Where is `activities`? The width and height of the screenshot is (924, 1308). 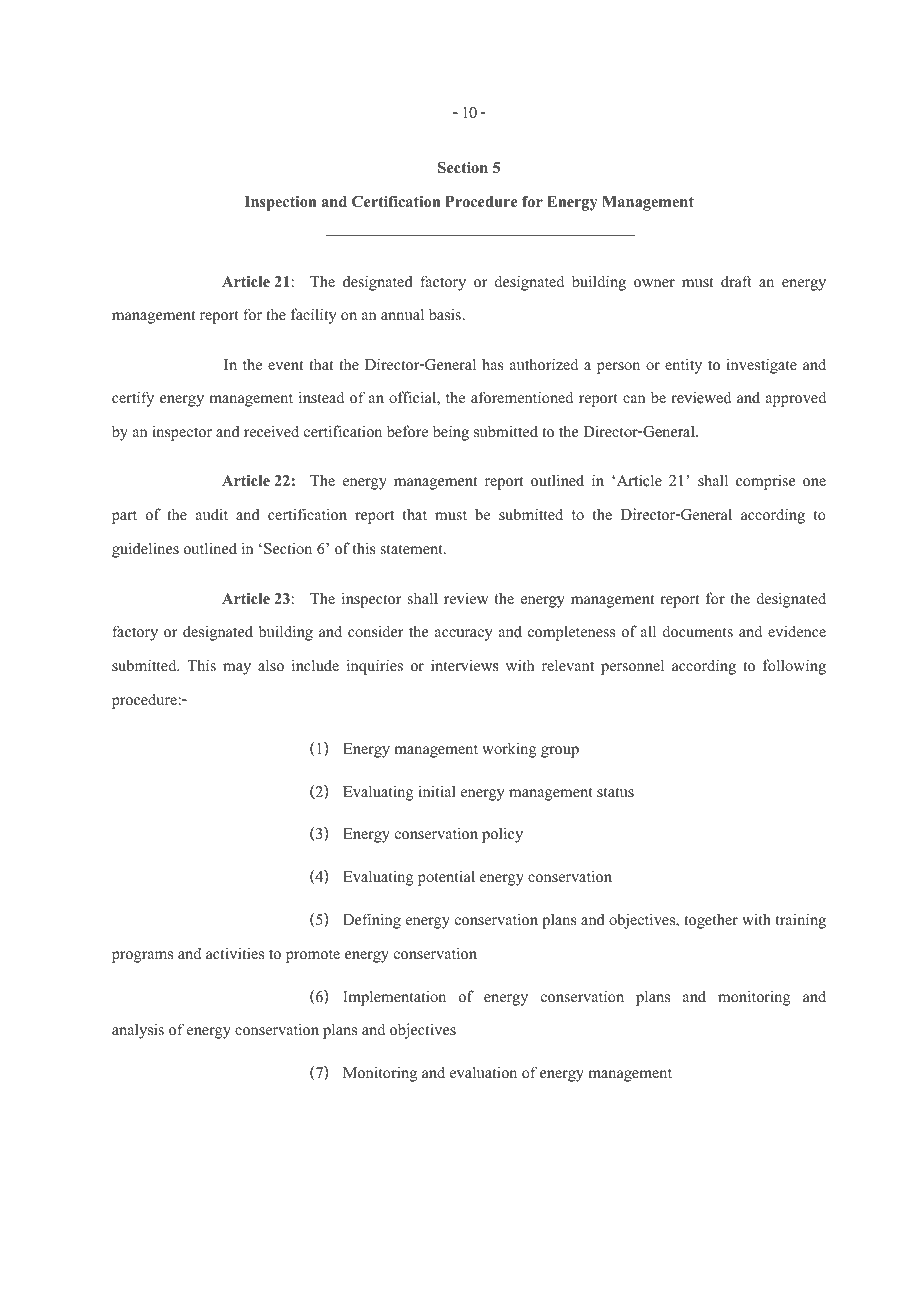 activities is located at coordinates (235, 952).
